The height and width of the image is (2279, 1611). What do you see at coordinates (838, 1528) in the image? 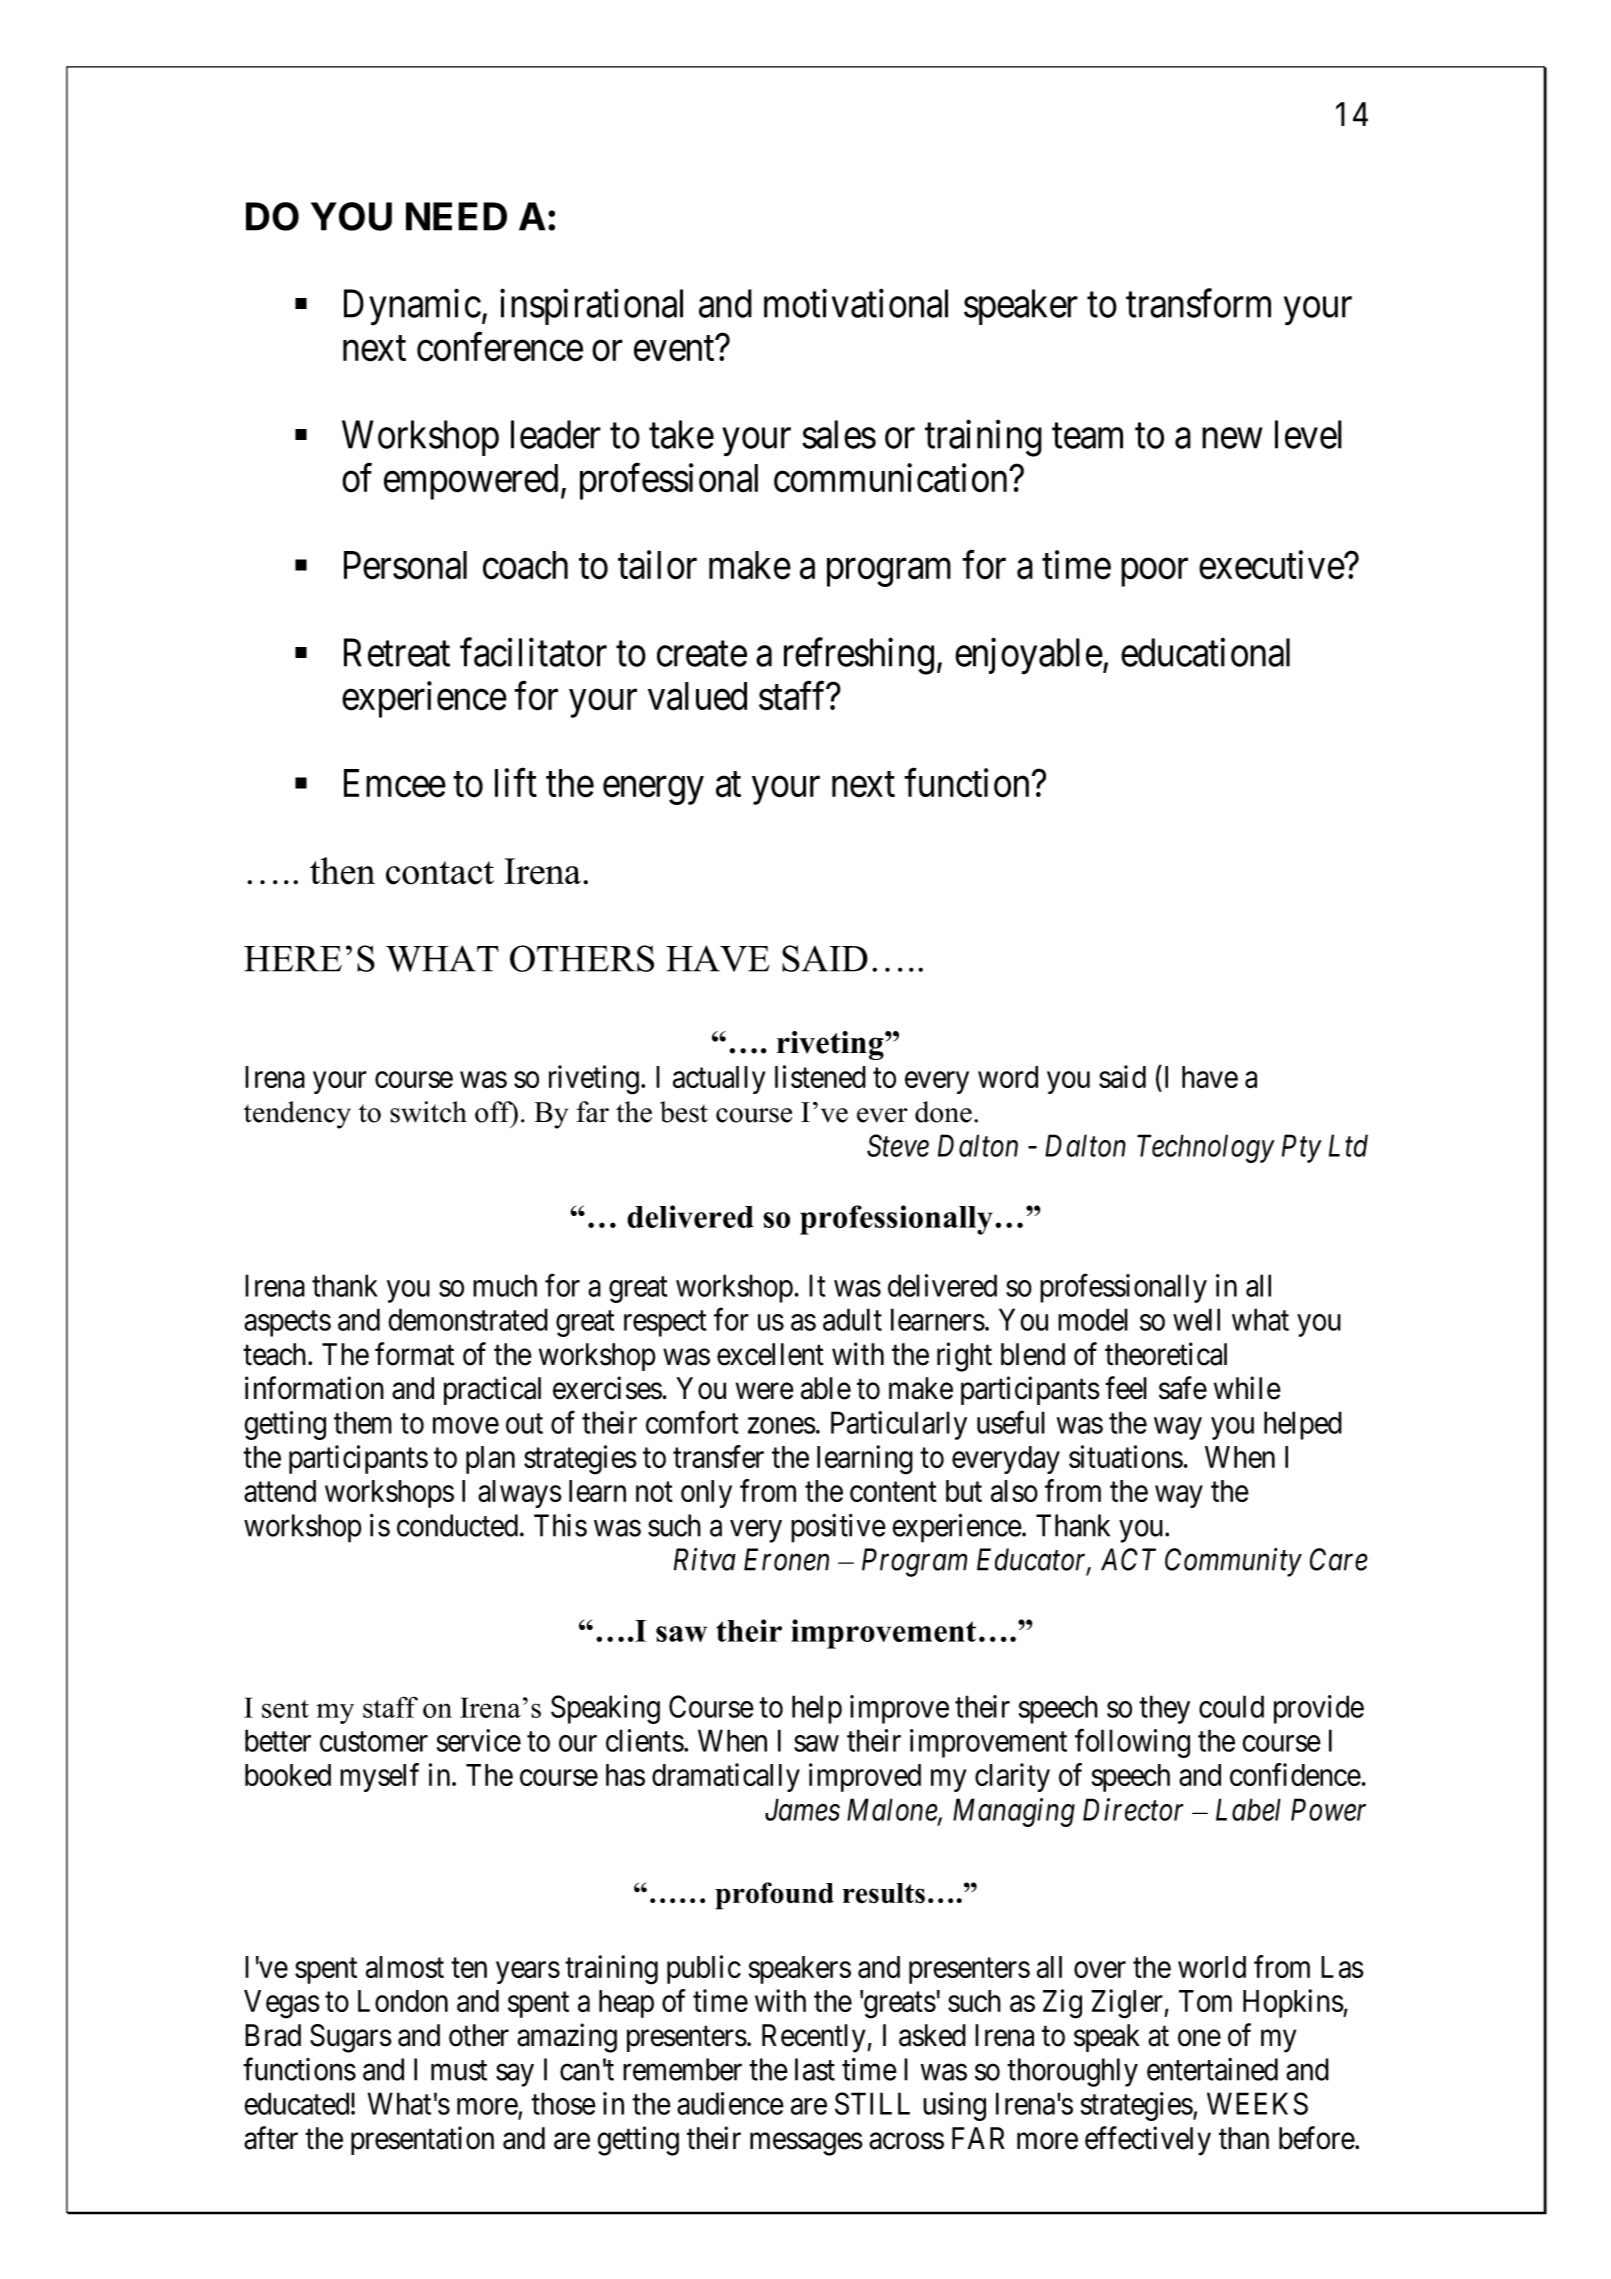
I see `positive` at bounding box center [838, 1528].
